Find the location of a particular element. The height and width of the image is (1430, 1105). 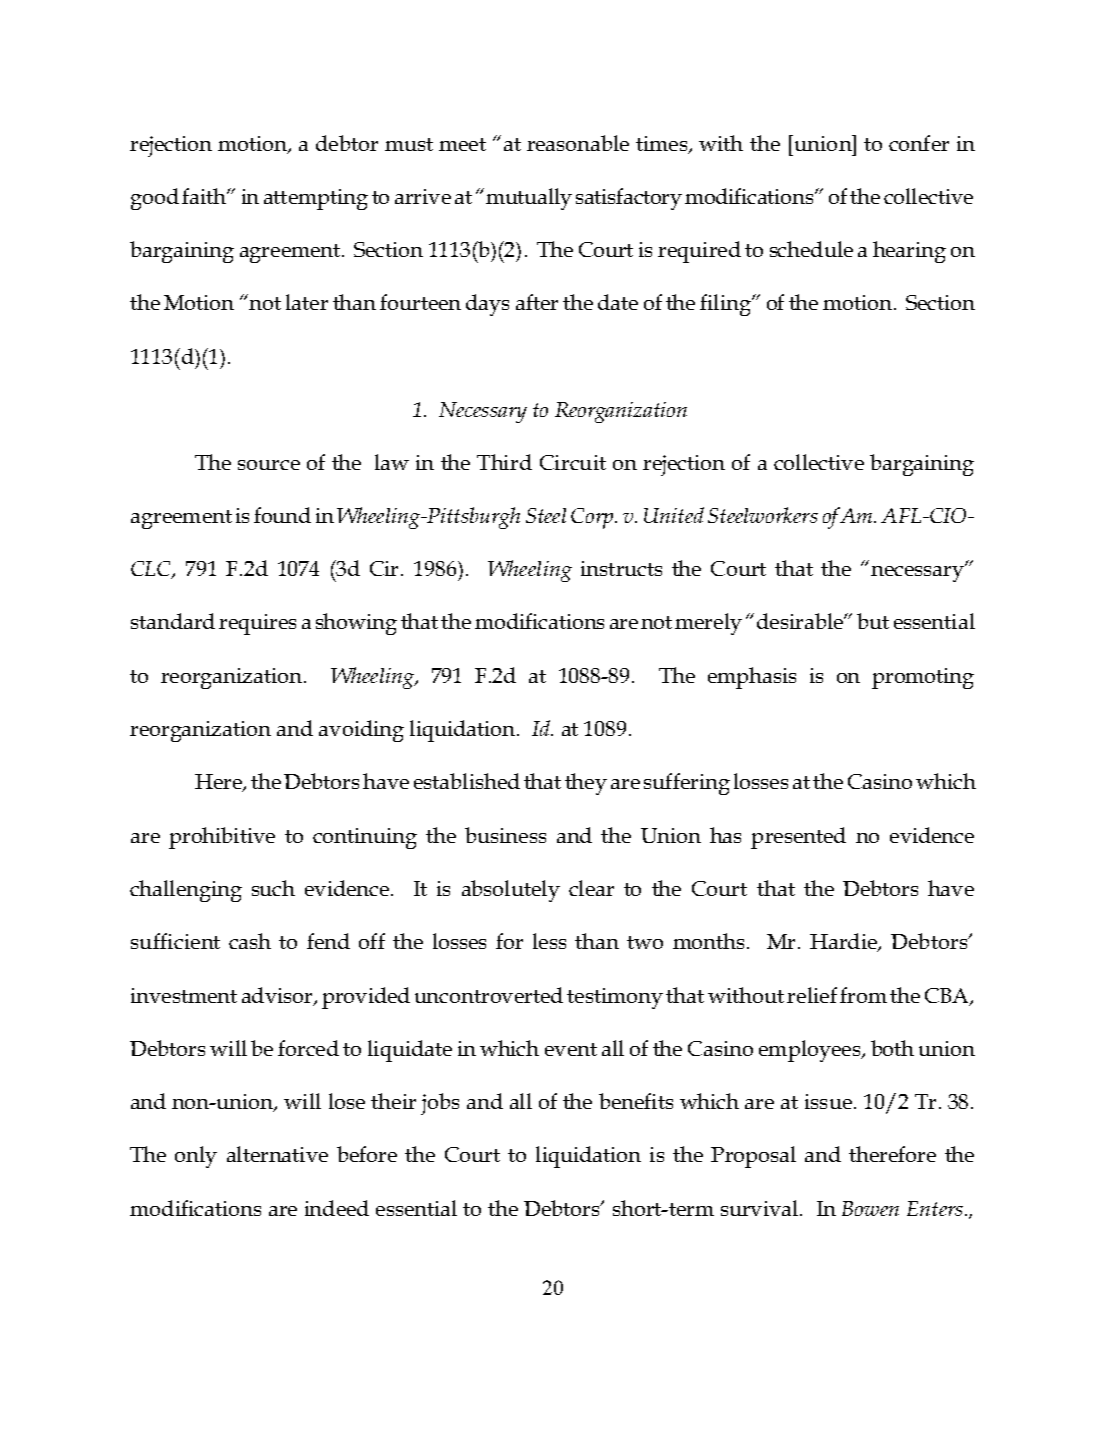

Circuit is located at coordinates (573, 462).
